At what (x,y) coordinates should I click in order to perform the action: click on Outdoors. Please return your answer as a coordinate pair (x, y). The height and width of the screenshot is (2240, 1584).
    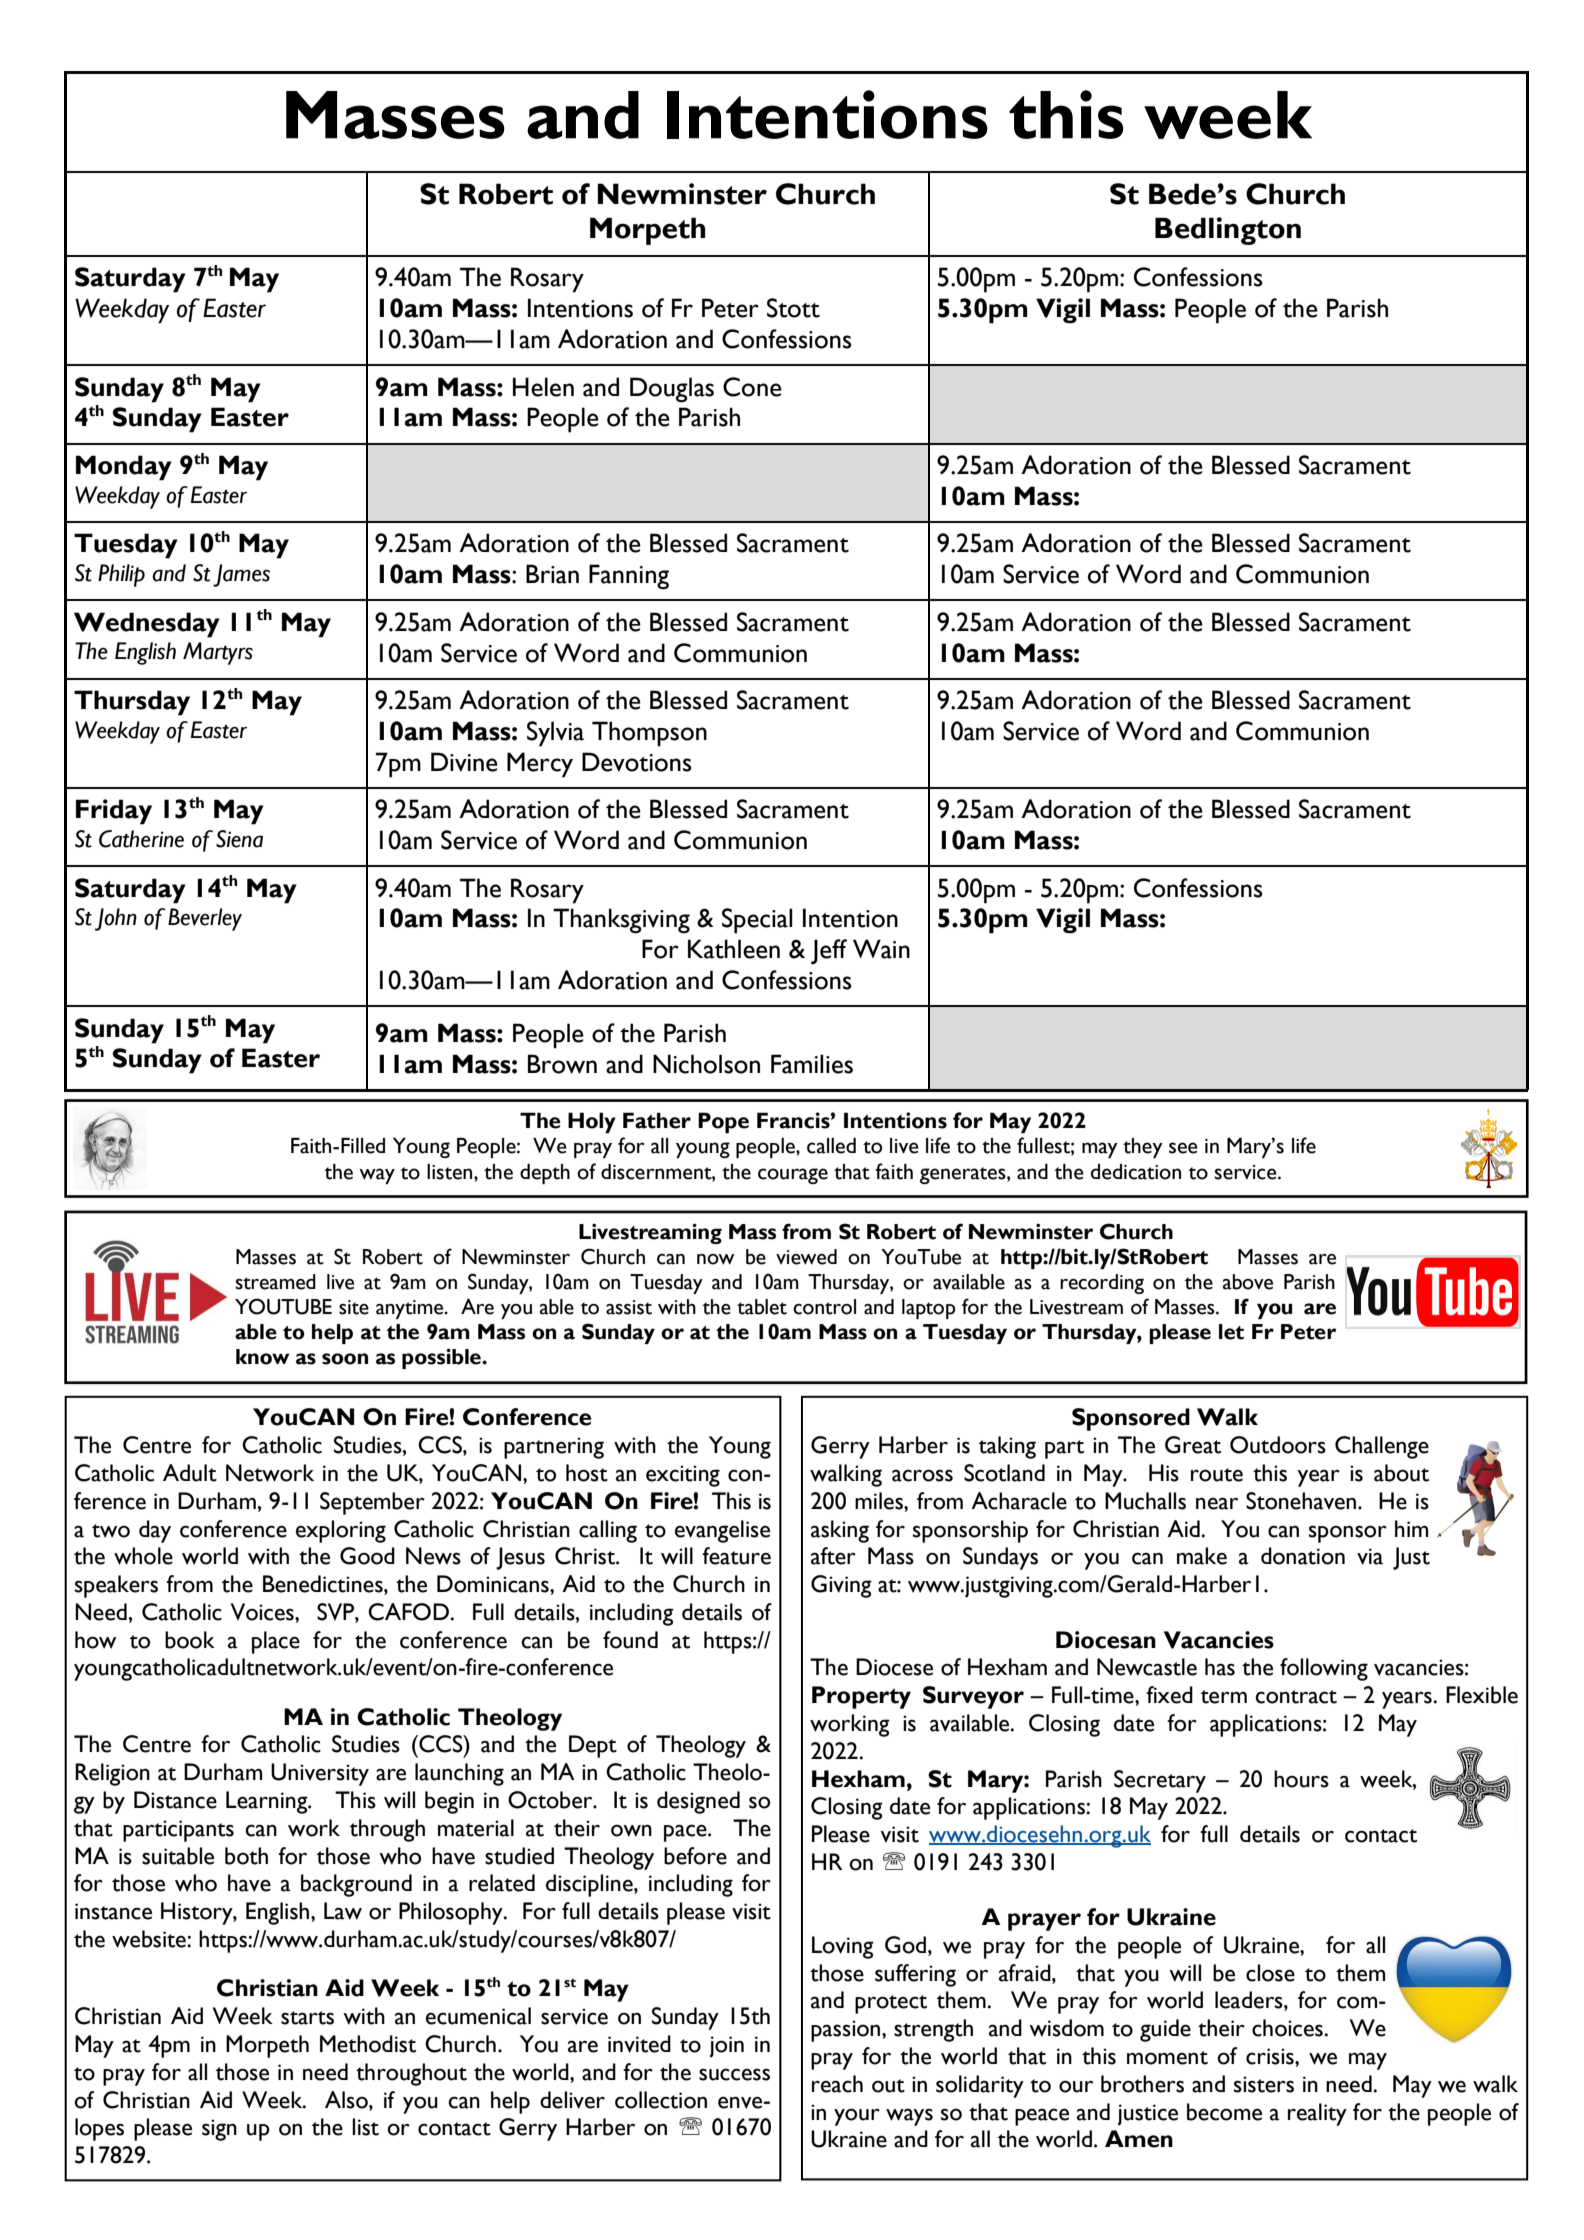
    Looking at the image, I should click on (1278, 1445).
